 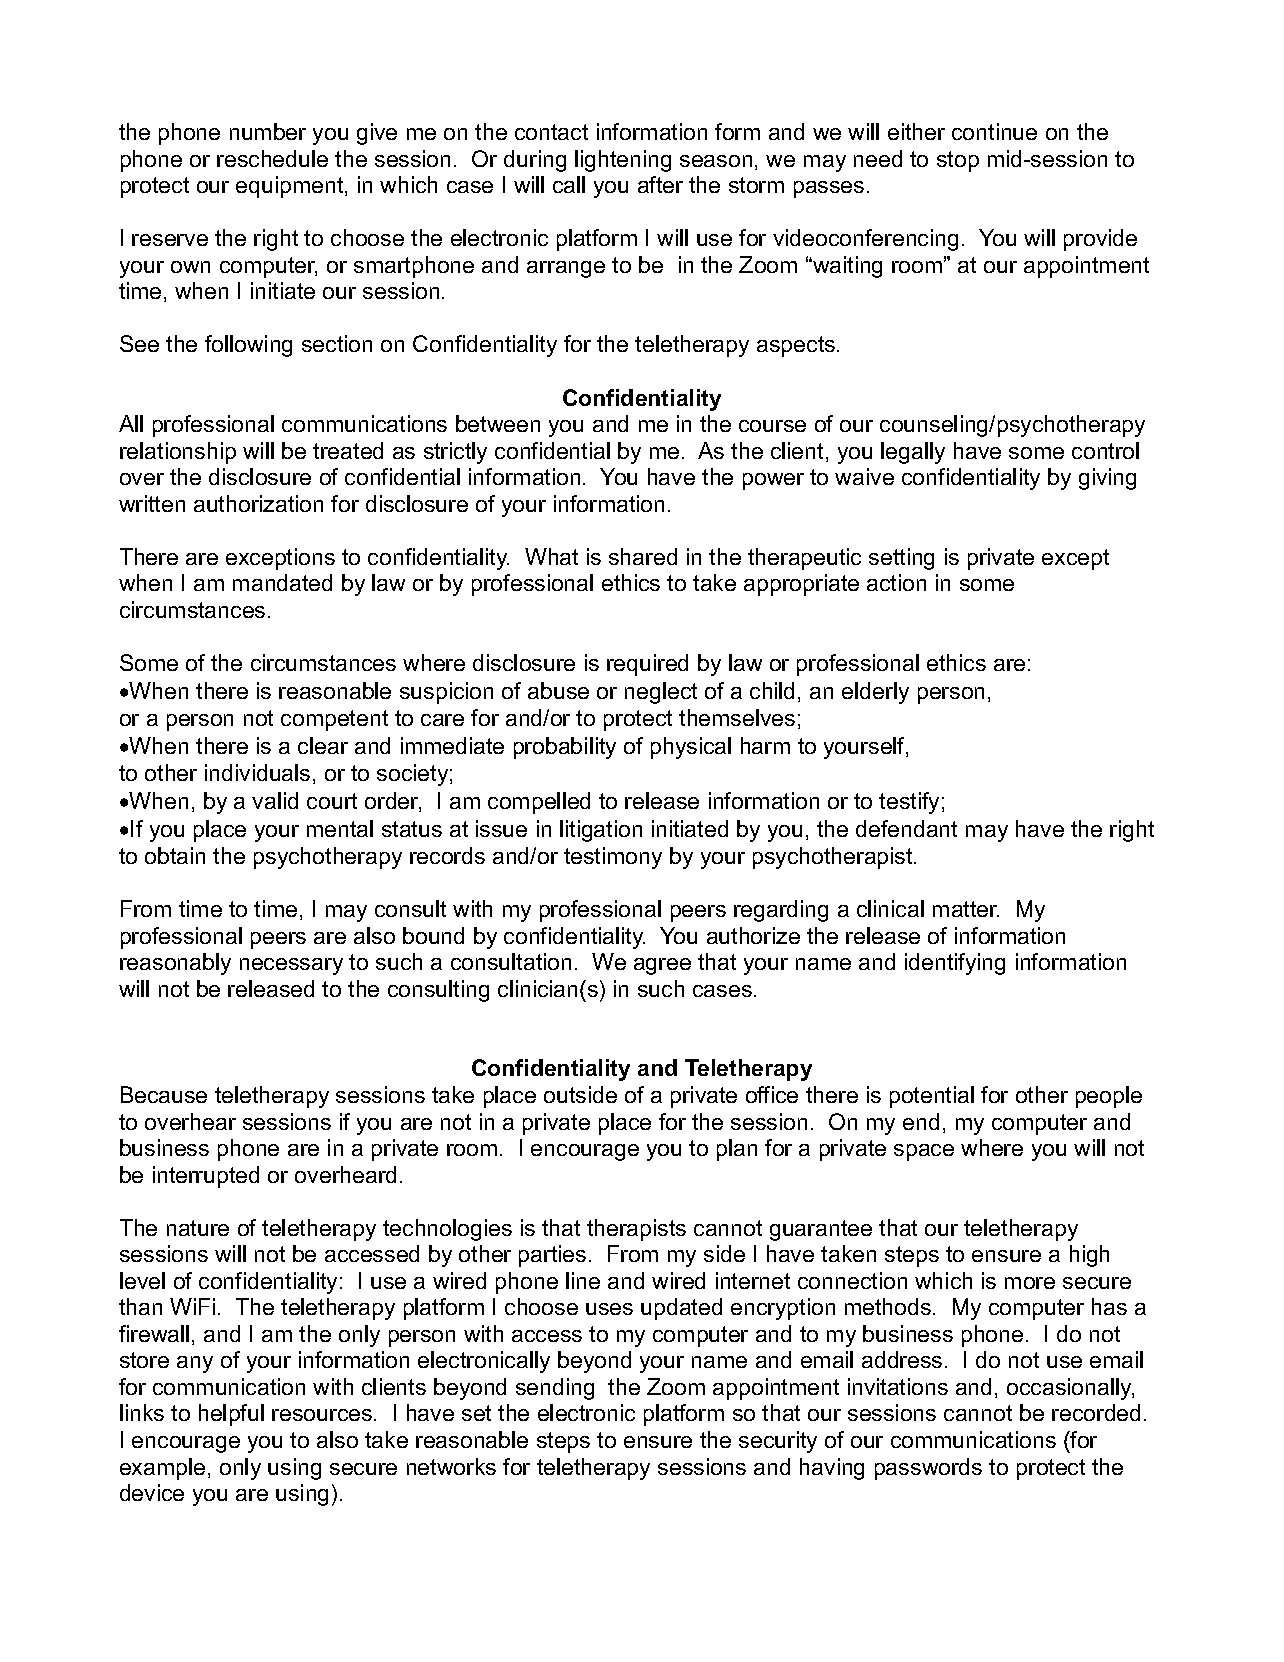 I want to click on passwords, so click(x=928, y=1469).
